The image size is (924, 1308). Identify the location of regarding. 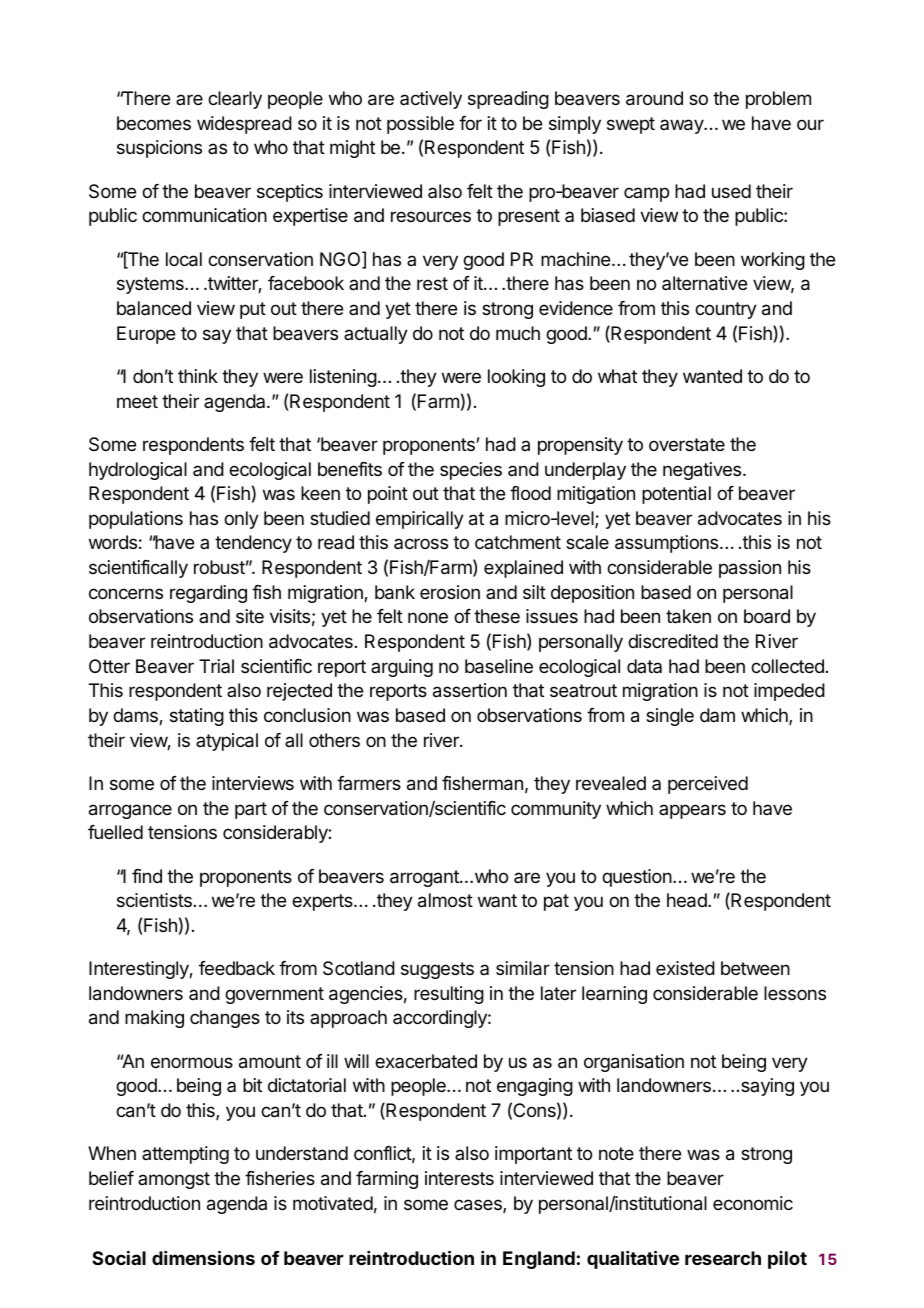
(208, 594).
